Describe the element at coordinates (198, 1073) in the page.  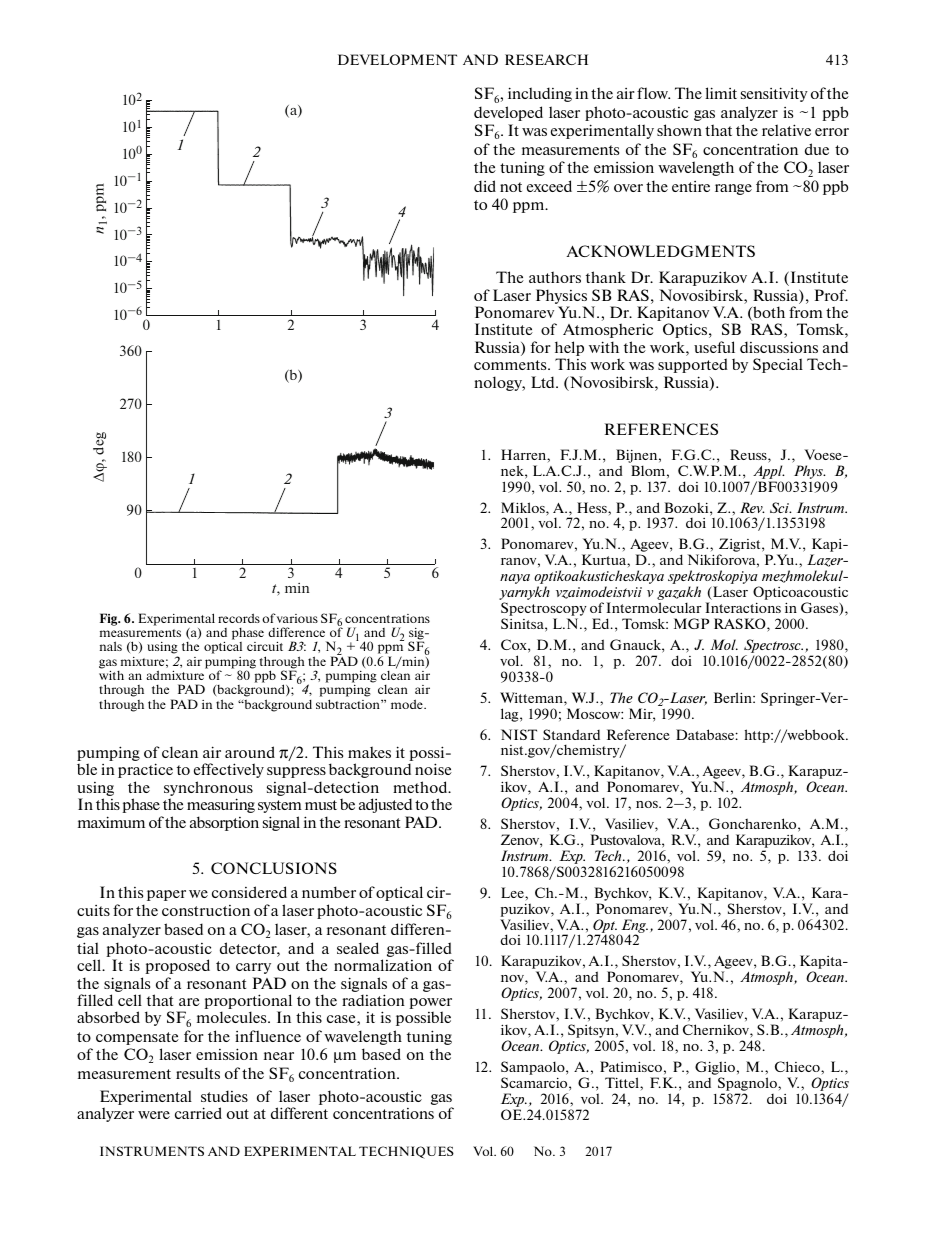
I see `results` at that location.
